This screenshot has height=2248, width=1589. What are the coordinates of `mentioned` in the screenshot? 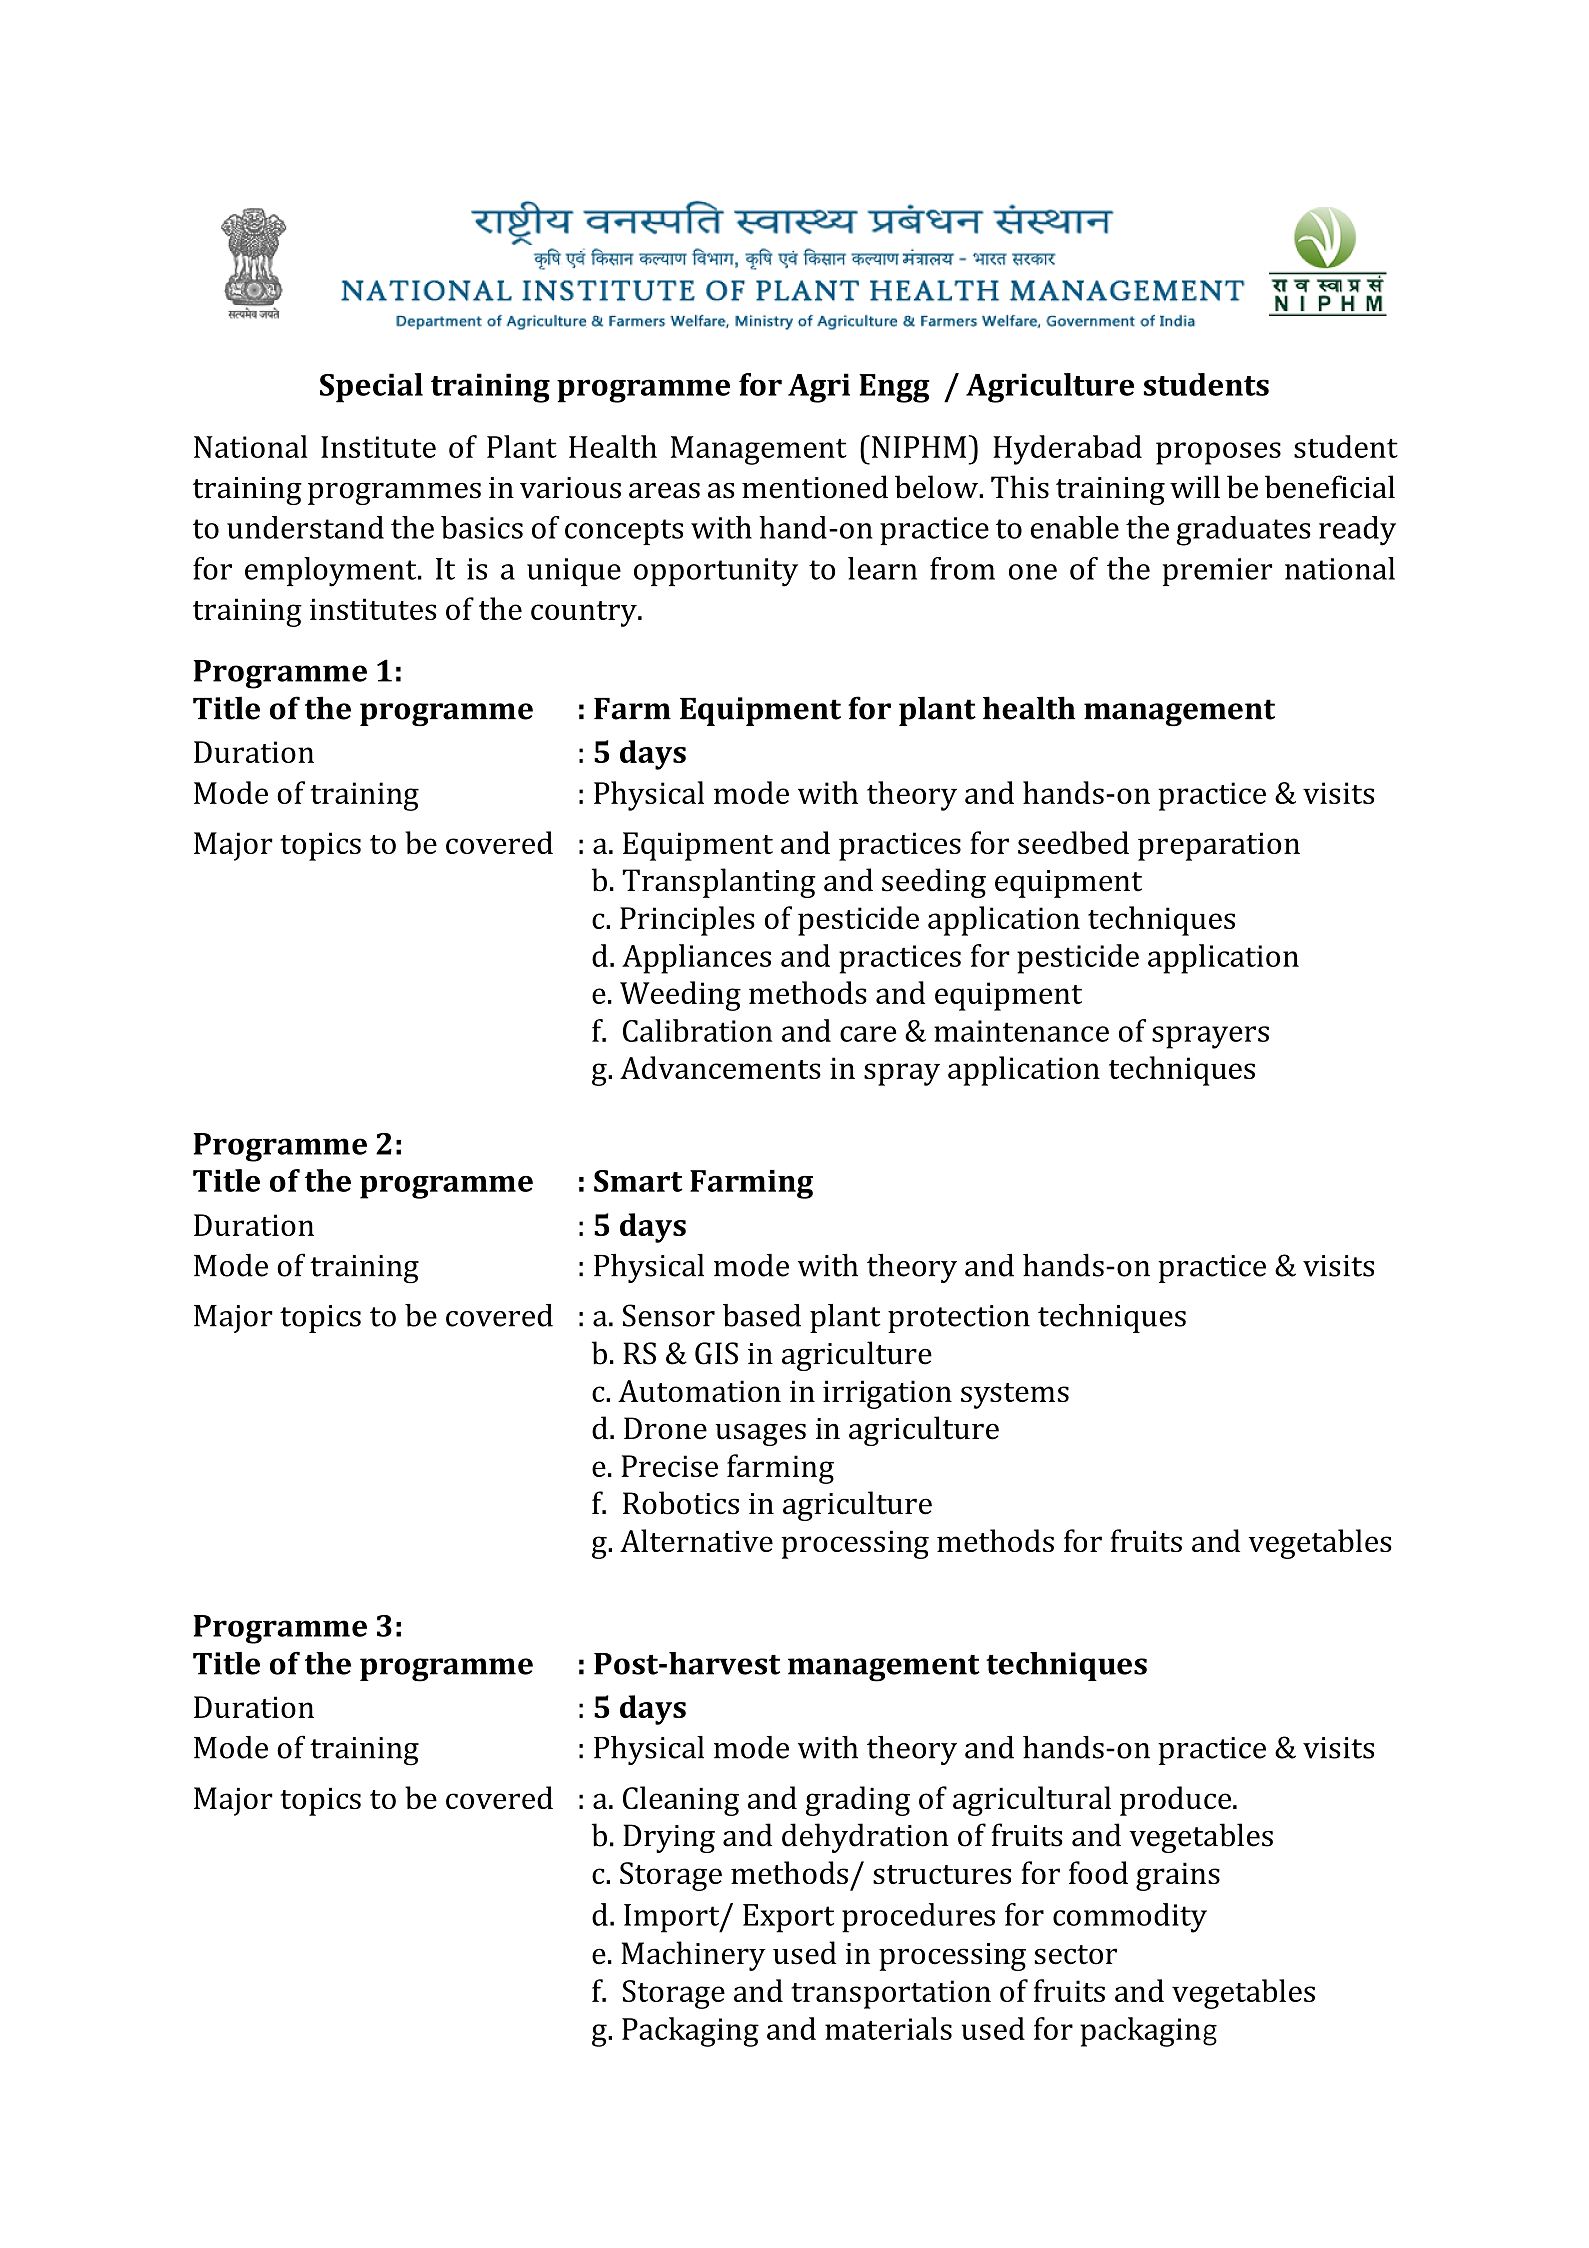 It's located at (815, 487).
